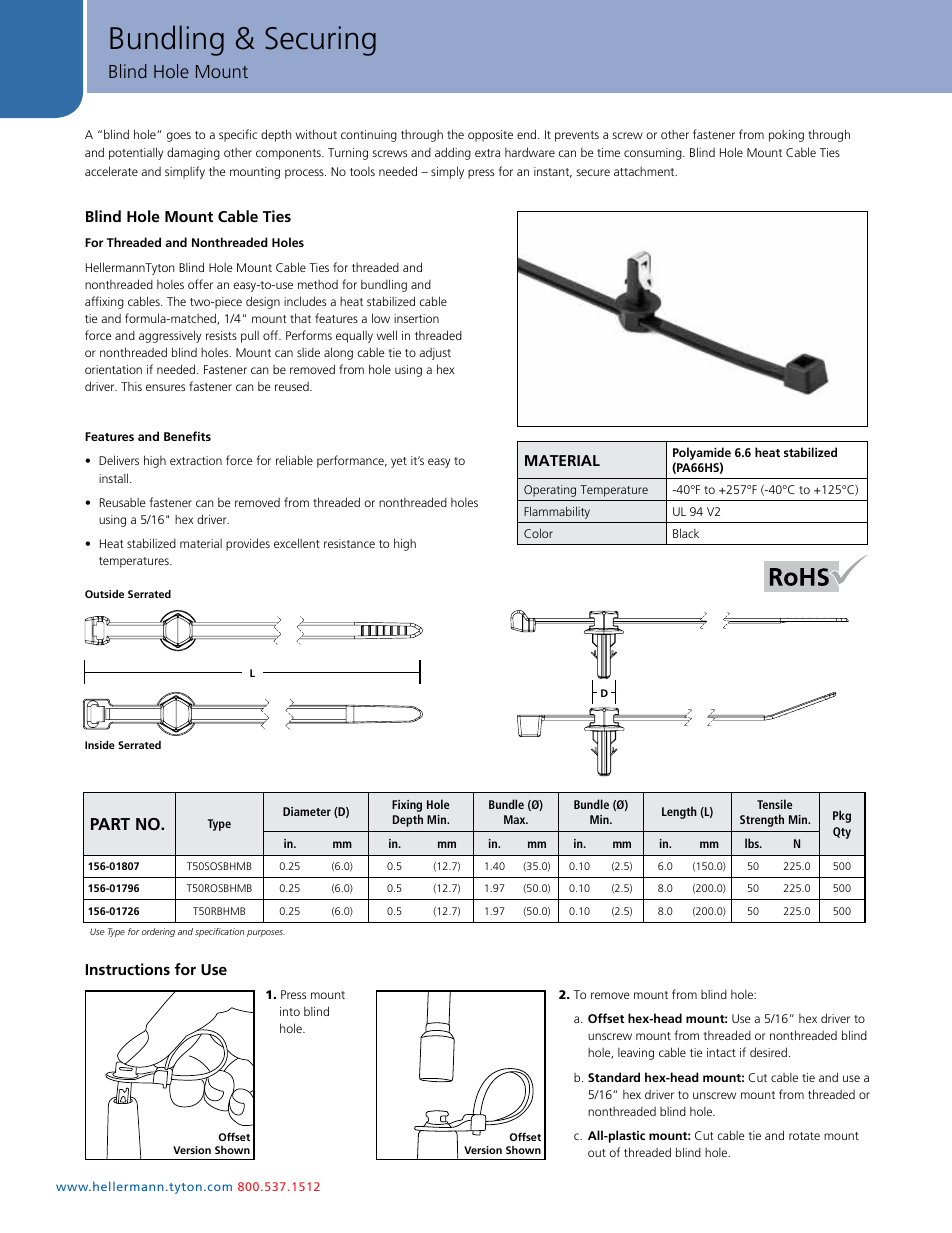 Image resolution: width=952 pixels, height=1233 pixels. I want to click on into, so click(290, 1011).
